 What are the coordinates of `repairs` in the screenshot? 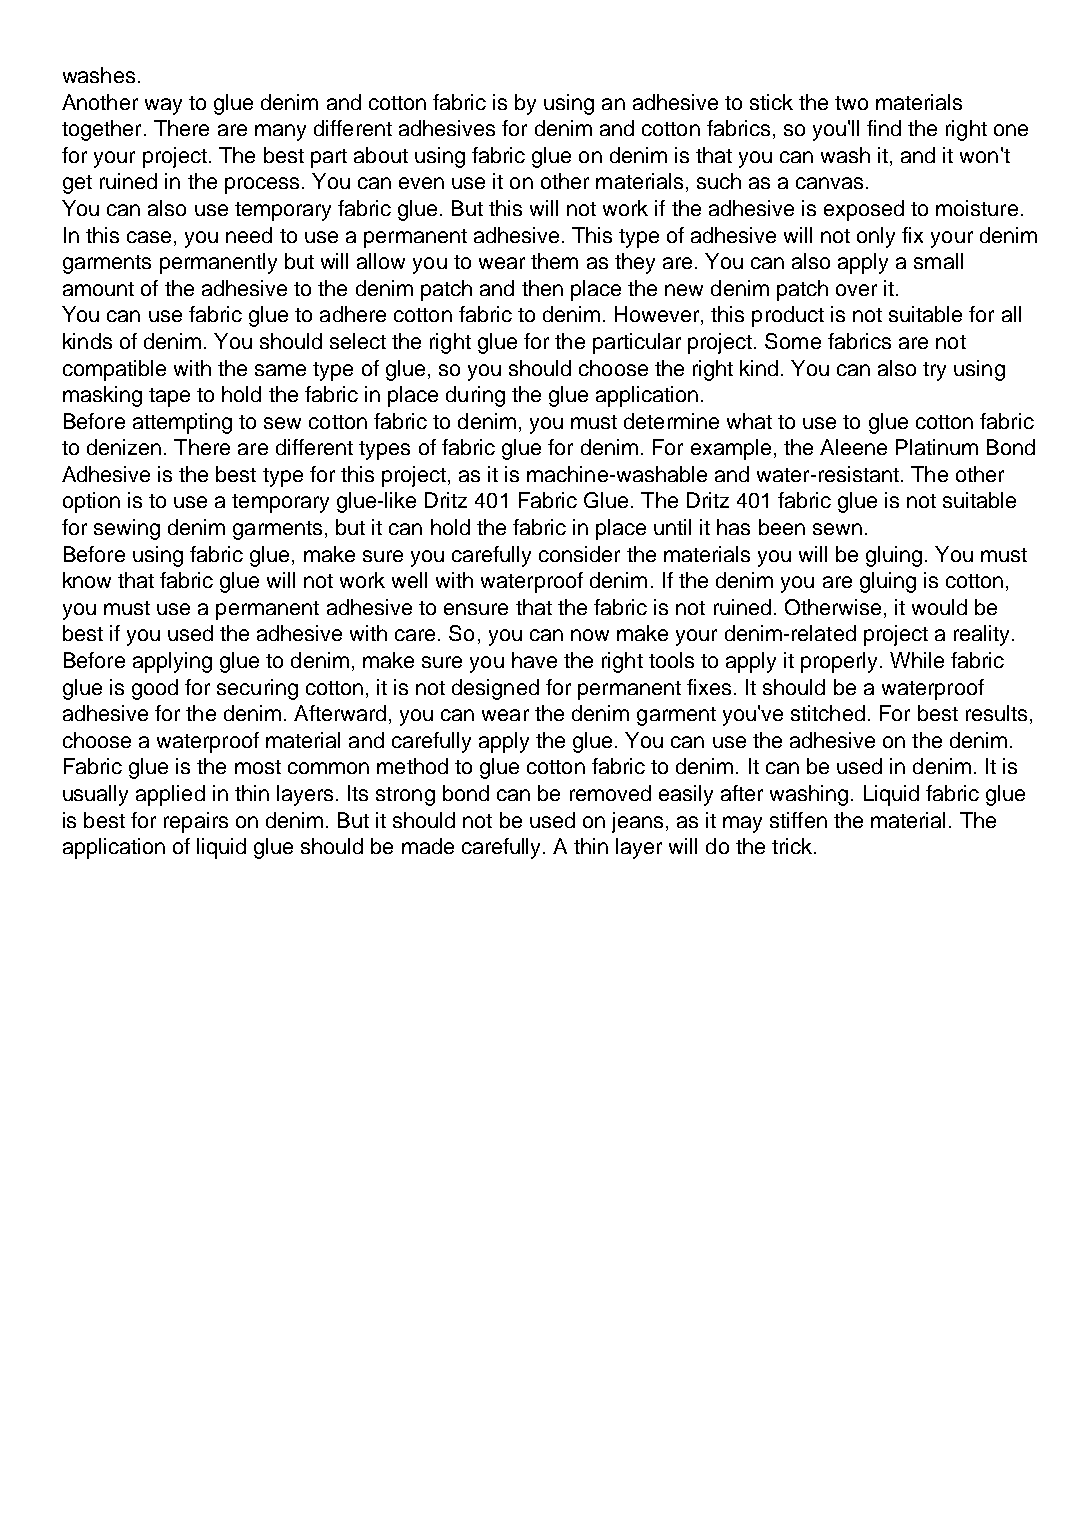 It's located at (196, 822).
